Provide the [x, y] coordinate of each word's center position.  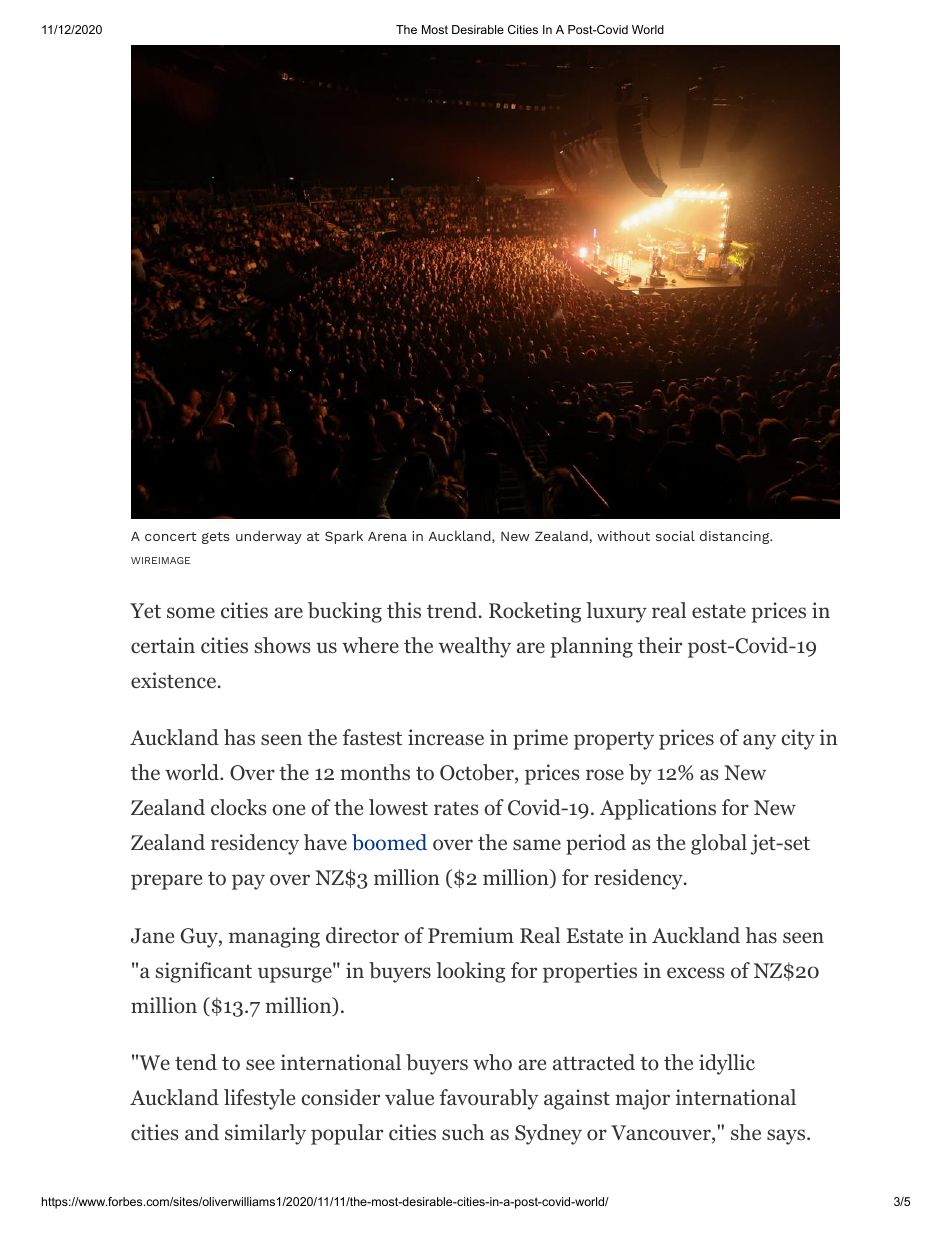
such [463, 1132]
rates [456, 808]
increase [446, 737]
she [746, 1132]
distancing [736, 537]
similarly [265, 1134]
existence [173, 680]
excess [695, 973]
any [759, 742]
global [719, 844]
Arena [387, 536]
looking [470, 972]
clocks [238, 807]
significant [204, 972]
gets [216, 538]
